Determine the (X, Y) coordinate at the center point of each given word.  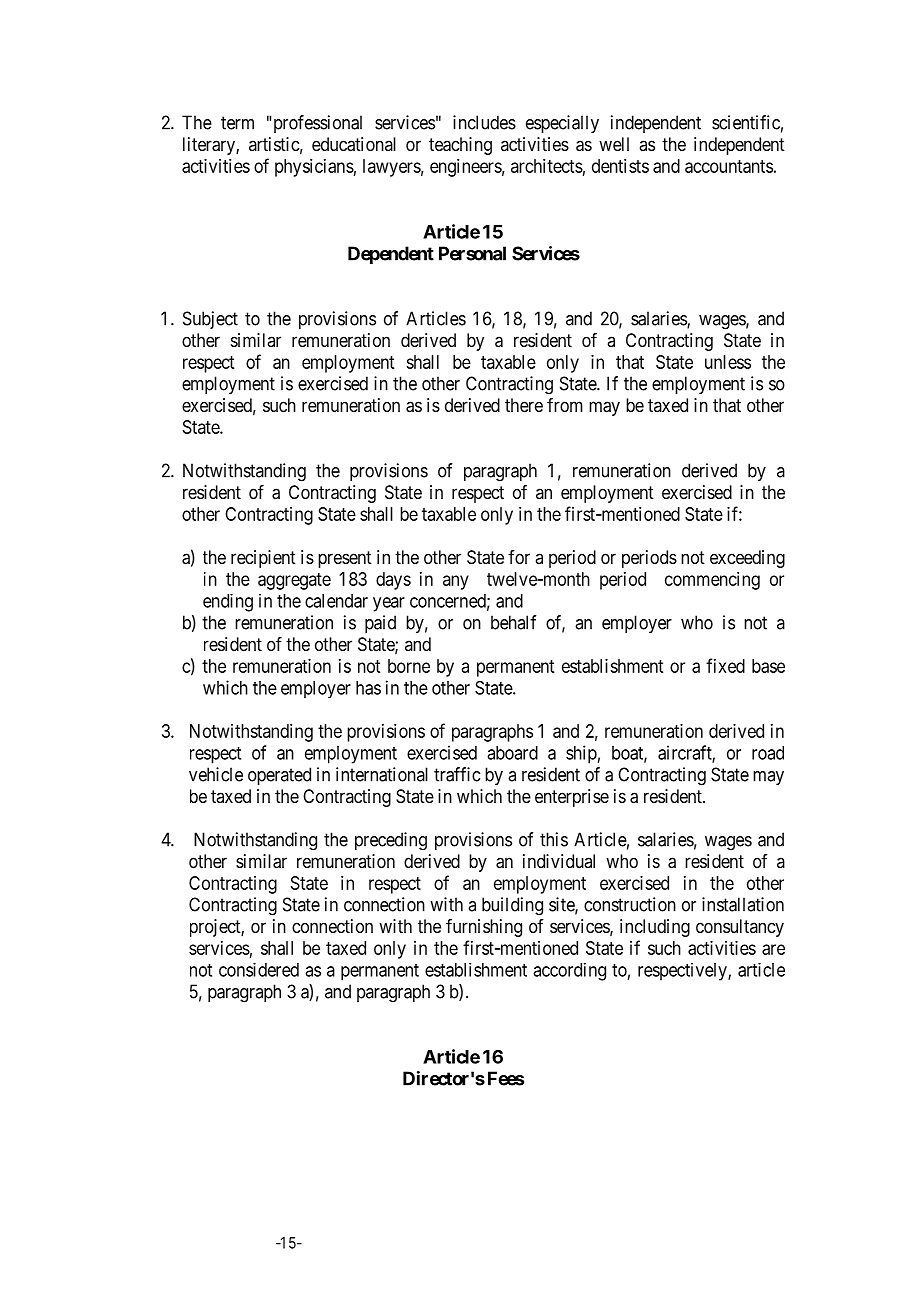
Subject (210, 320)
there (524, 405)
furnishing (484, 928)
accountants (729, 166)
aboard (512, 753)
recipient (263, 559)
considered (259, 970)
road (768, 753)
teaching (460, 146)
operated (279, 776)
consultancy (740, 928)
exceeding (747, 559)
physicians (314, 168)
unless (728, 362)
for (519, 557)
